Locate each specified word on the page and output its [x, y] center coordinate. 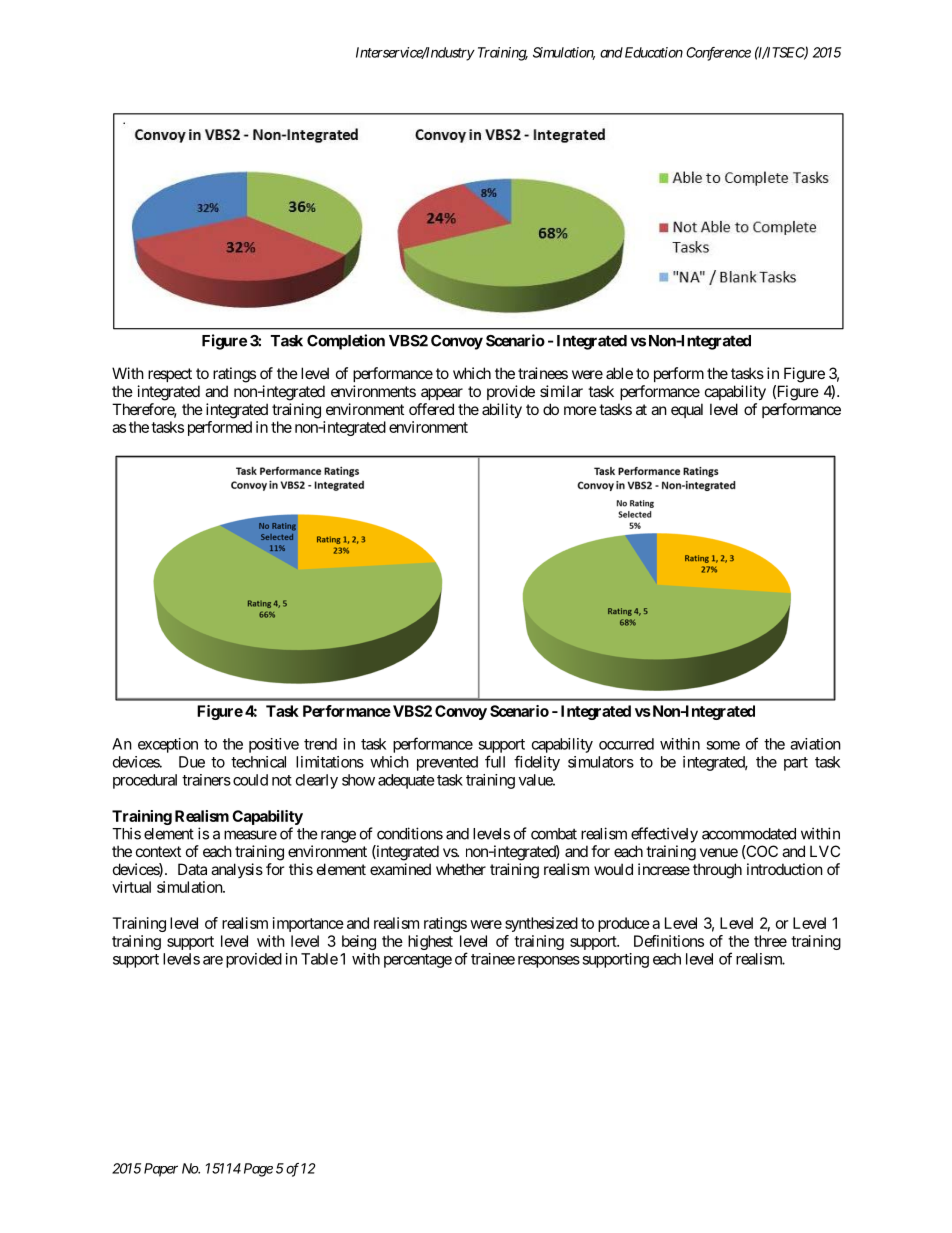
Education [652, 52]
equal [687, 410]
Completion [346, 342]
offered [431, 409]
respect [170, 375]
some [723, 745]
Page [258, 1170]
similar [561, 391]
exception [168, 745]
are [213, 960]
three [770, 941]
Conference [718, 54]
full [495, 761]
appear [442, 394]
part [796, 764]
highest [430, 942]
